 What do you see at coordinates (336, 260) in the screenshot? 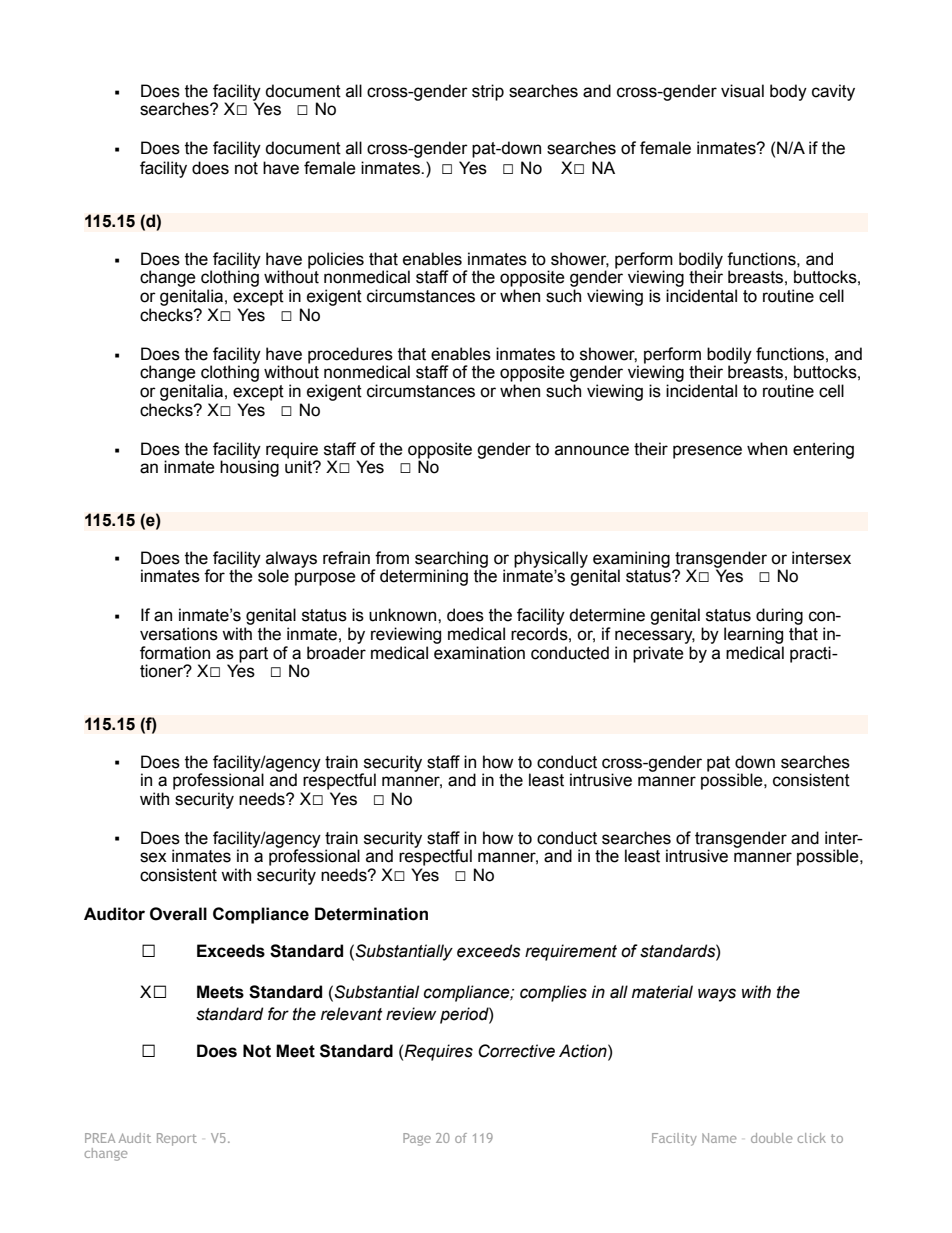
I see `policies` at bounding box center [336, 260].
